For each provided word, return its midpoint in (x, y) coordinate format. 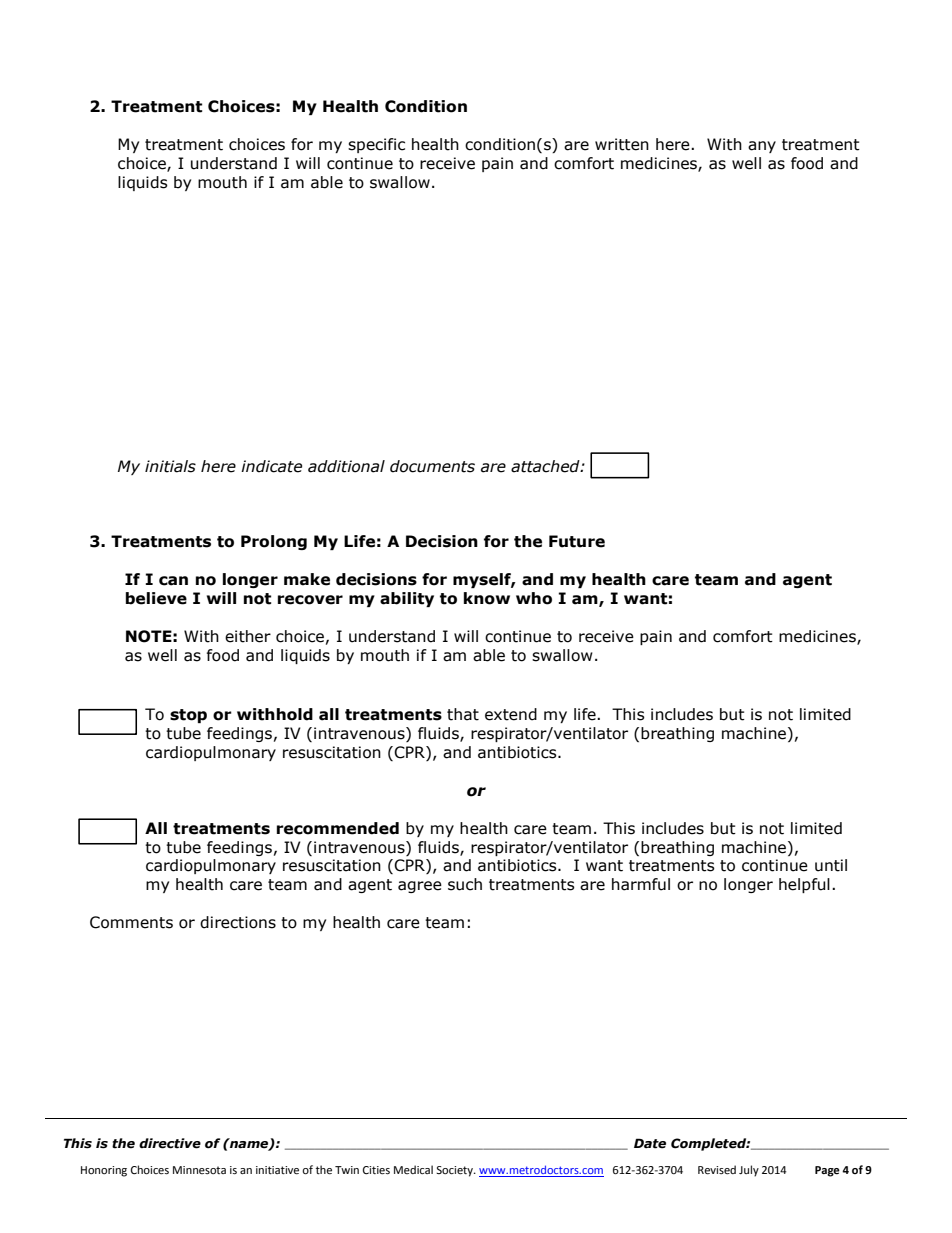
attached (546, 466)
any (762, 147)
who (534, 598)
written (622, 144)
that (463, 714)
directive (170, 1143)
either (248, 636)
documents (432, 466)
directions (238, 922)
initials (170, 466)
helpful (804, 885)
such (465, 884)
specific (376, 145)
